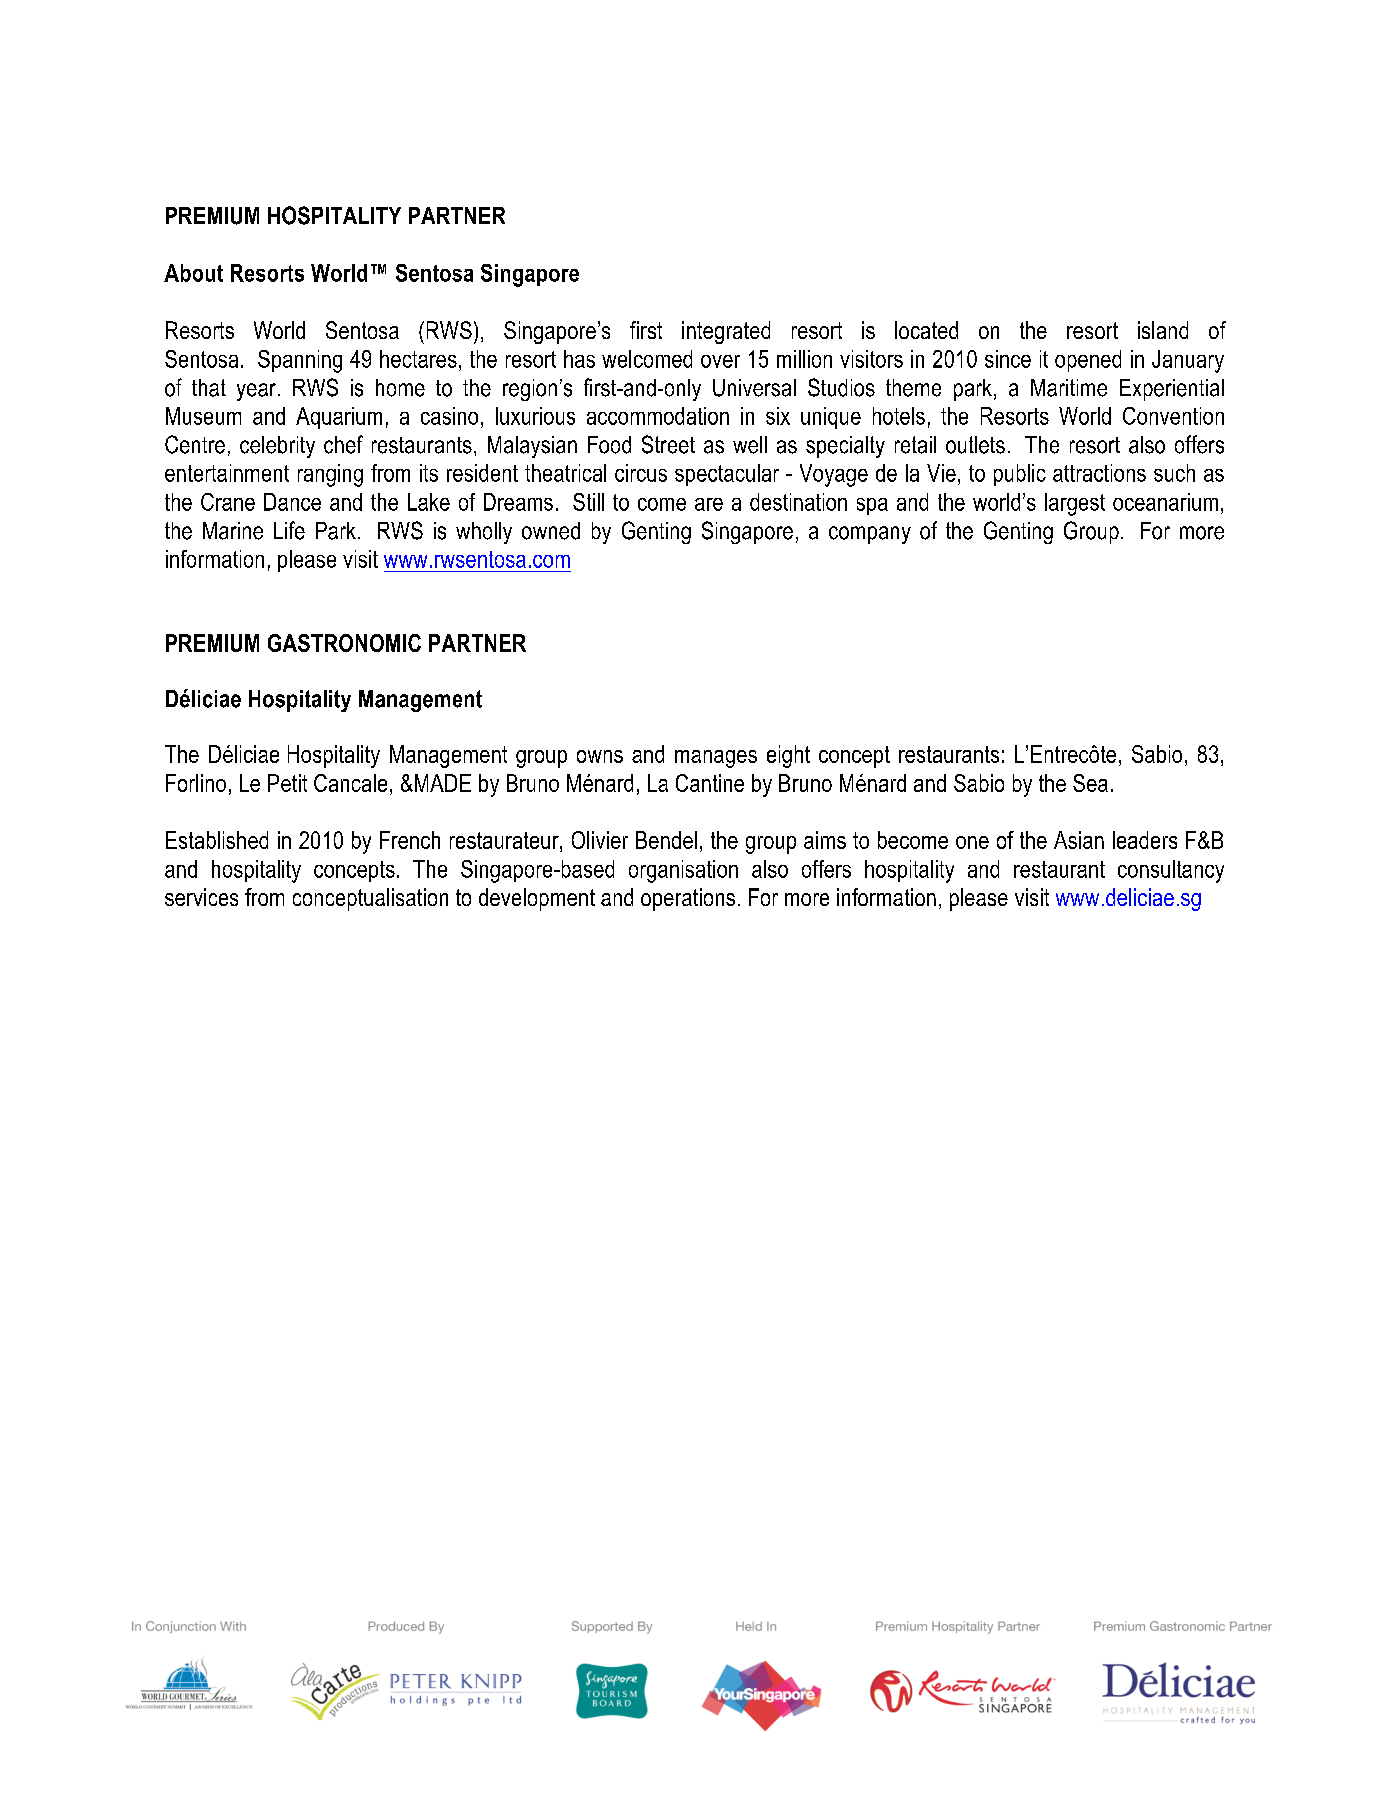  Describe the element at coordinates (870, 535) in the image. I see `company` at that location.
